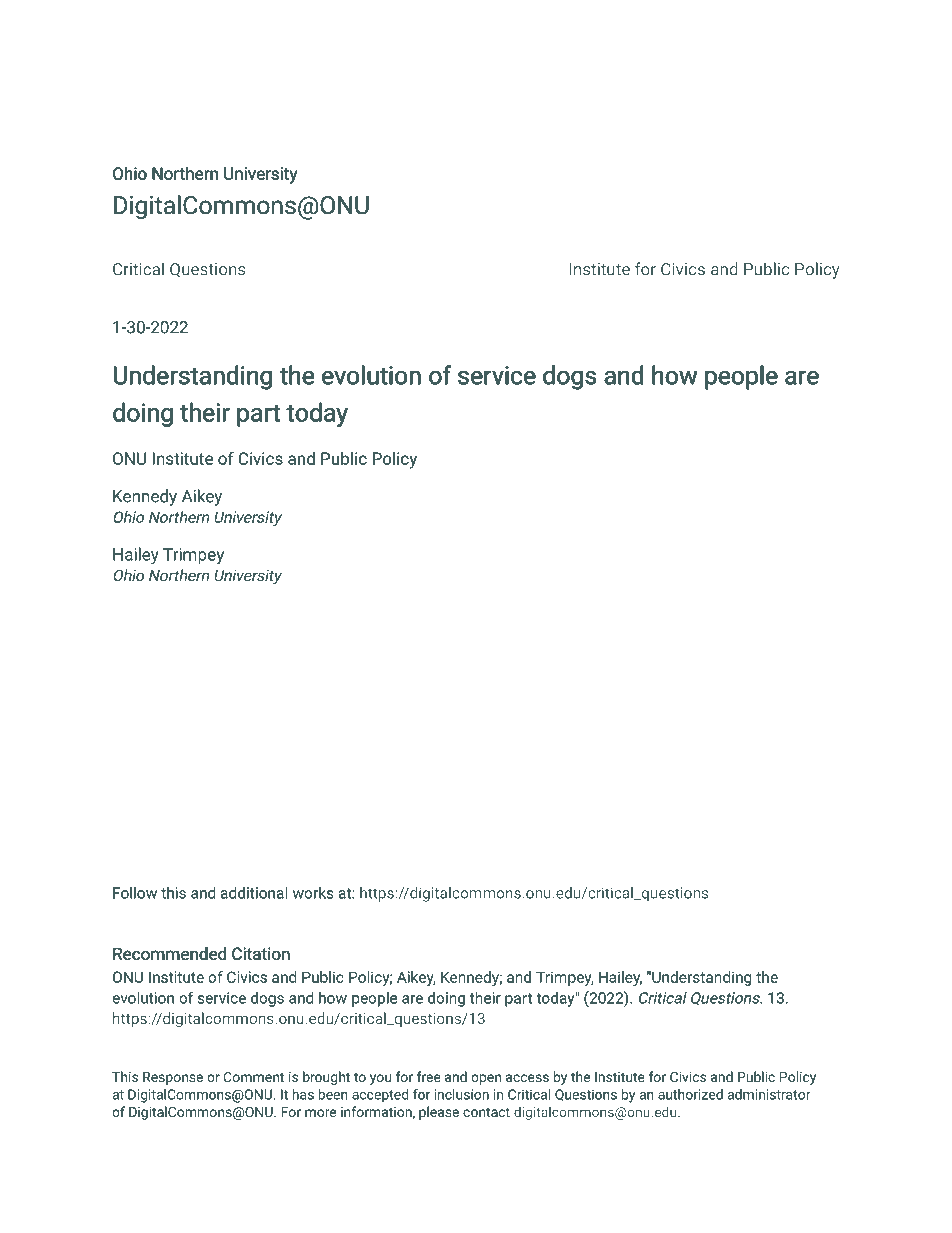 The height and width of the screenshot is (1233, 952). I want to click on access, so click(527, 1078).
